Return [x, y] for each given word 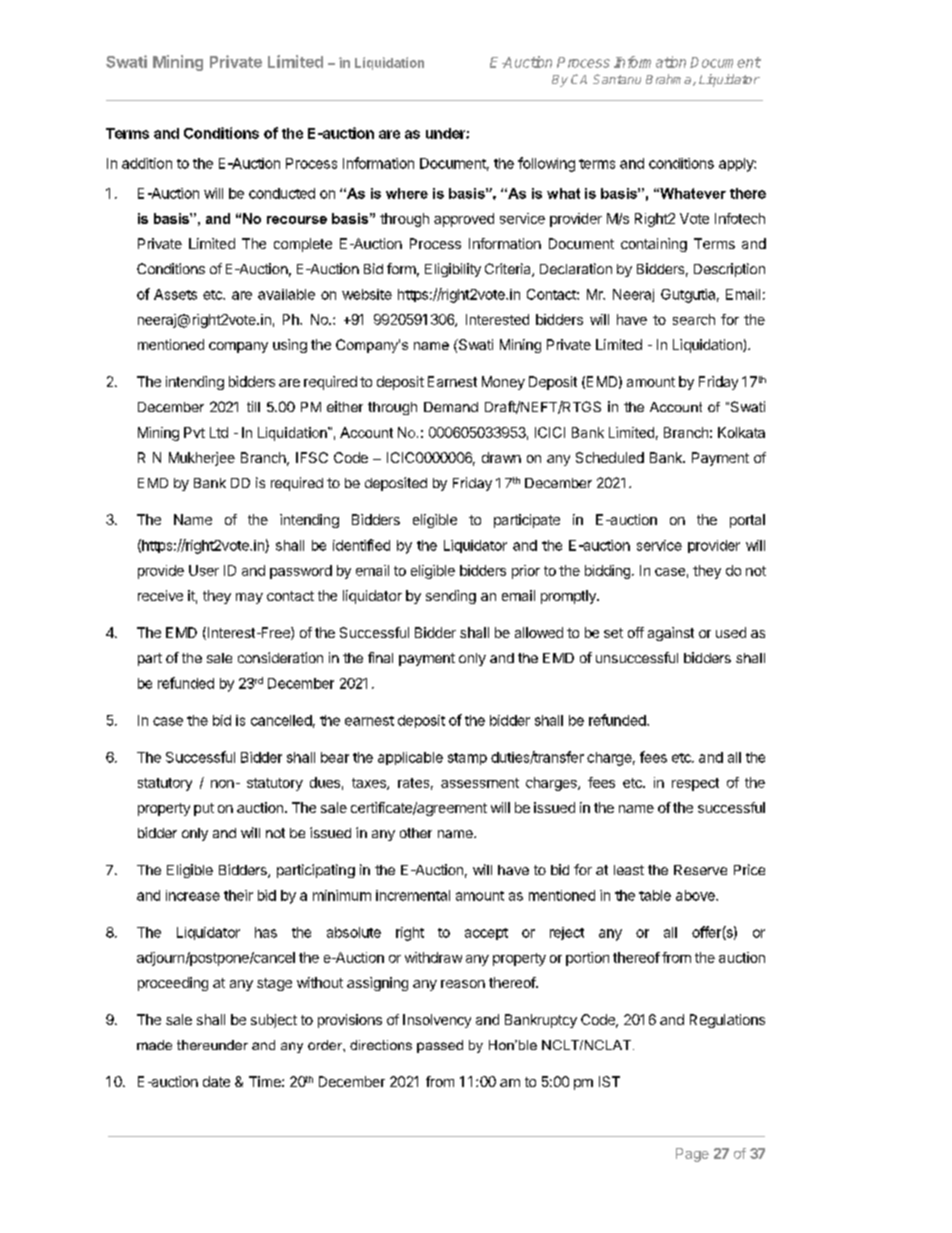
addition [147, 163]
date [216, 1081]
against [671, 634]
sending [451, 597]
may [249, 598]
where [407, 193]
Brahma [670, 80]
